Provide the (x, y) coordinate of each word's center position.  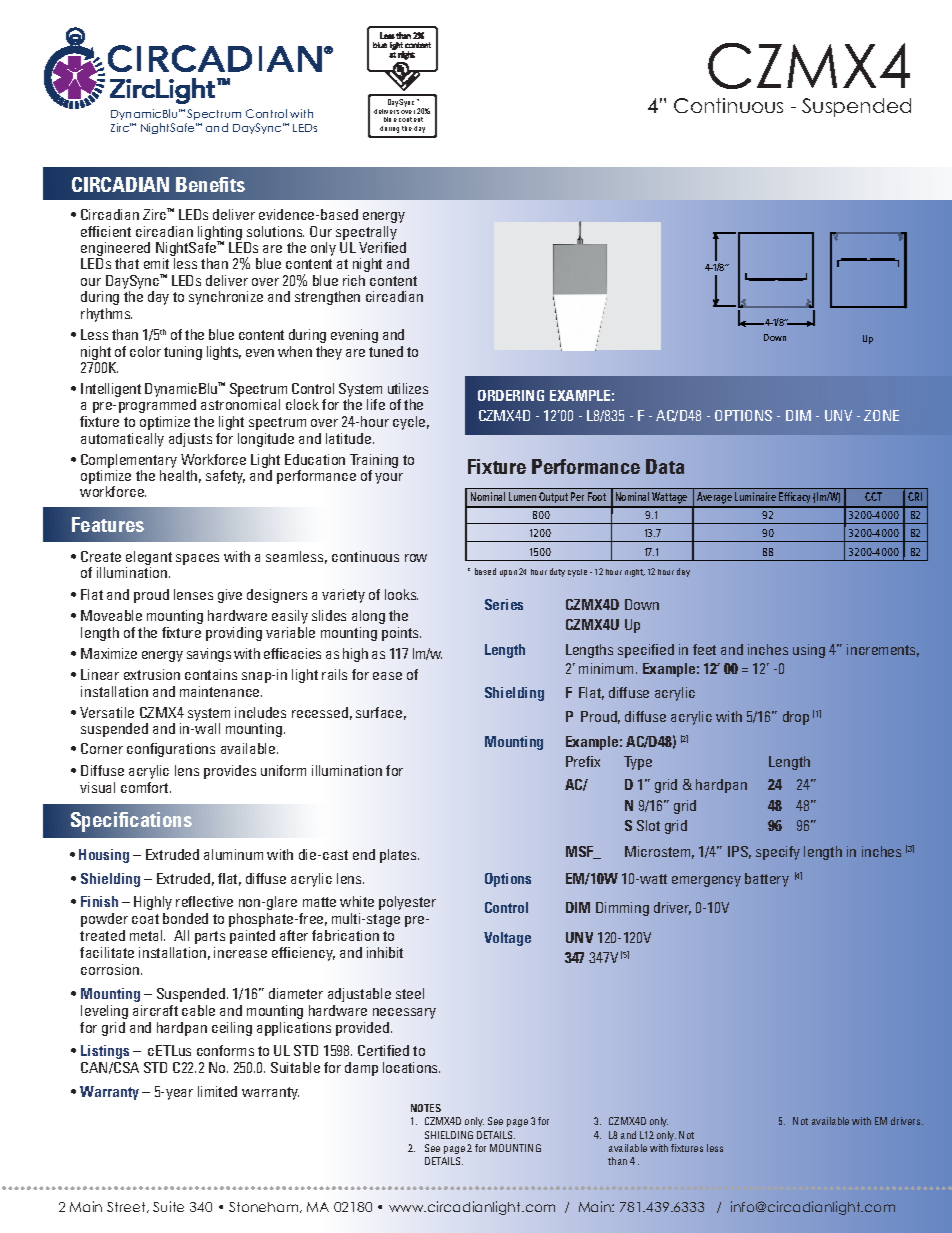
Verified (382, 247)
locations (411, 1067)
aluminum (233, 854)
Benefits (210, 184)
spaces (197, 559)
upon (508, 573)
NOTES (426, 1108)
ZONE (881, 415)
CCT (873, 496)
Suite (168, 1206)
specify (778, 853)
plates (399, 856)
